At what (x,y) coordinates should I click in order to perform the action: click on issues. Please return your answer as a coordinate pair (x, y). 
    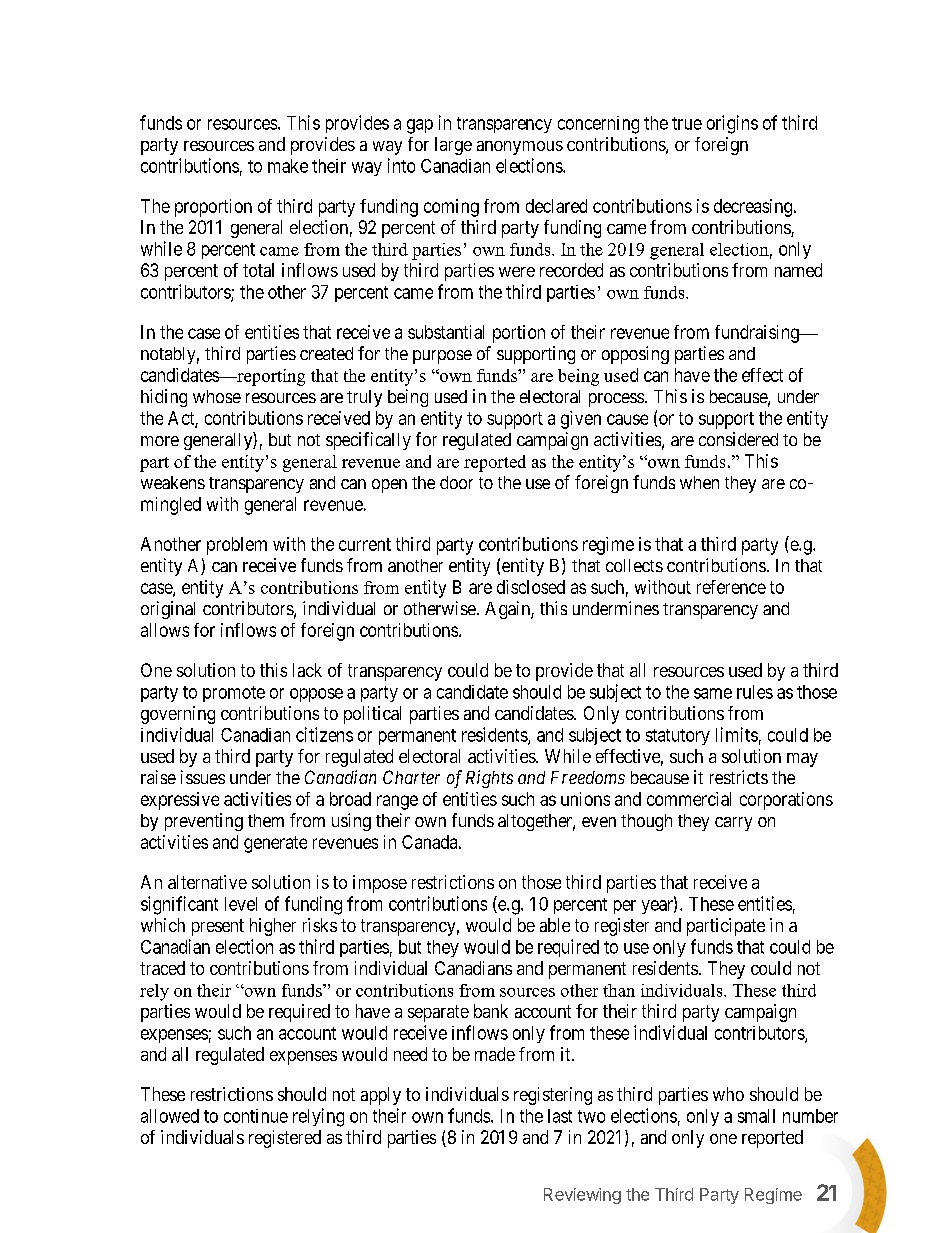
    Looking at the image, I should click on (203, 777).
